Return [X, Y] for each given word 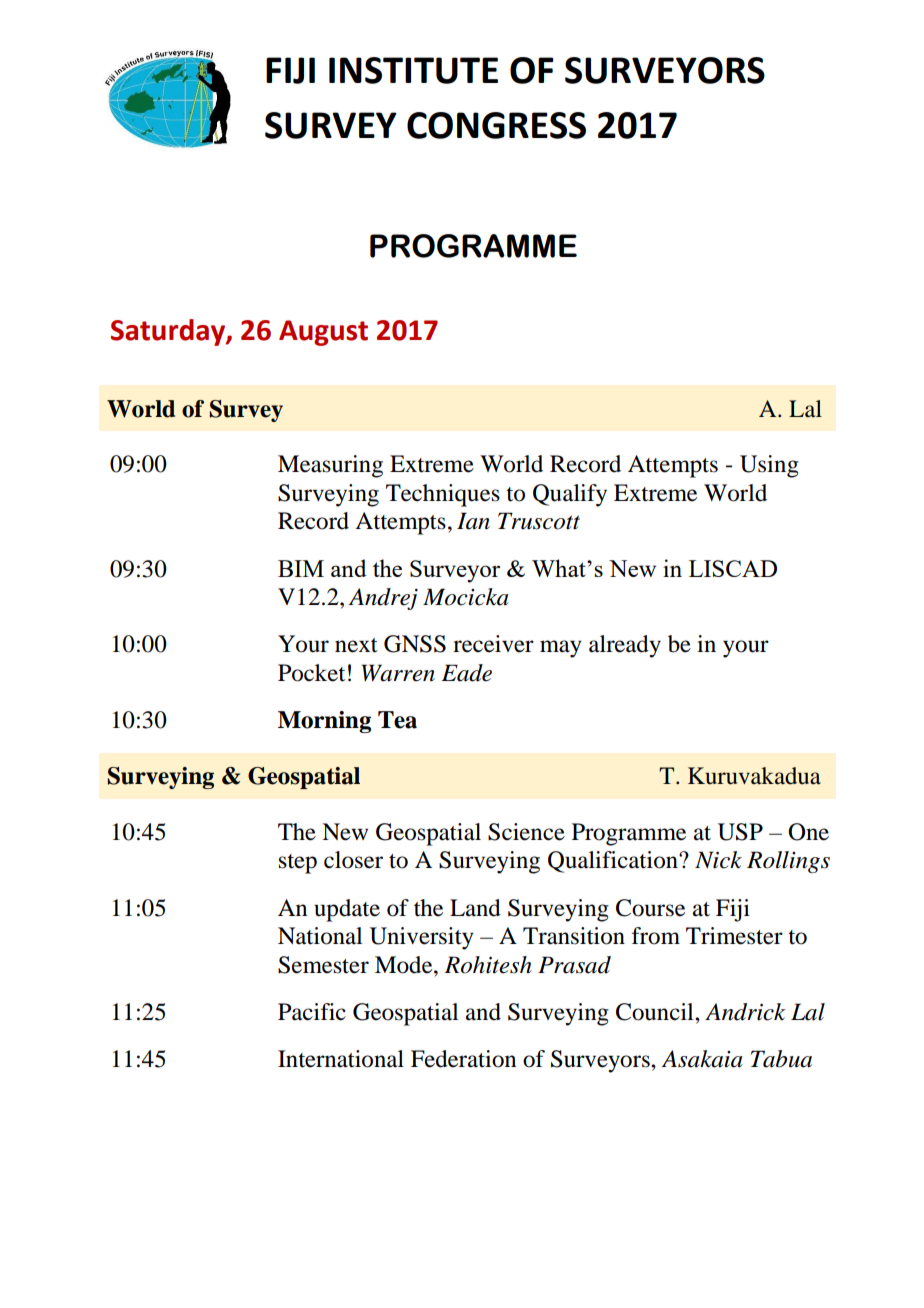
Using [769, 466]
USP [740, 832]
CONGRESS [496, 125]
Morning [324, 722]
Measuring [330, 466]
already [625, 646]
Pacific [312, 1012]
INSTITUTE [413, 70]
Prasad [574, 965]
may [561, 649]
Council [656, 1012]
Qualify [570, 495]
